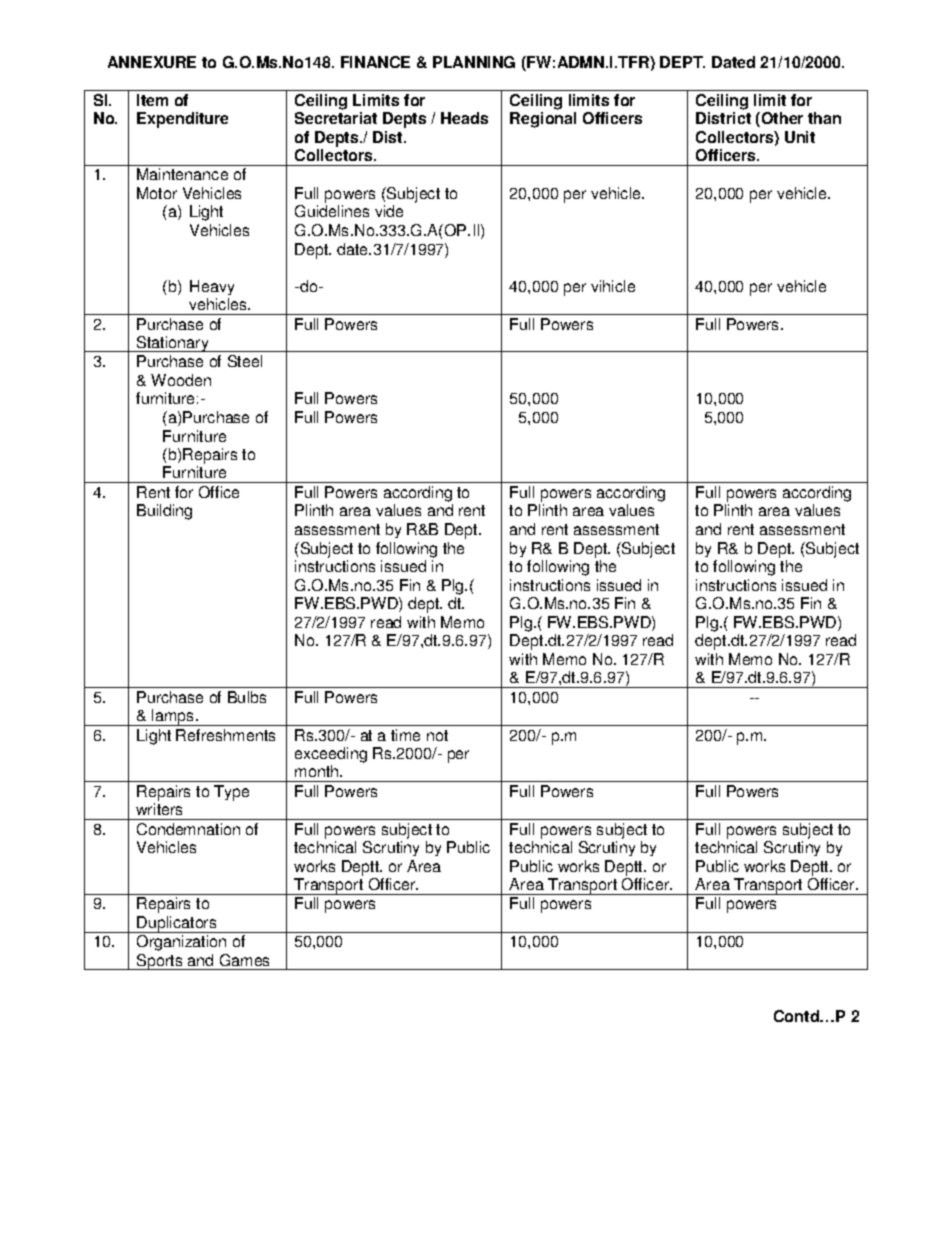 The height and width of the page is (1233, 952). I want to click on Games, so click(244, 960).
